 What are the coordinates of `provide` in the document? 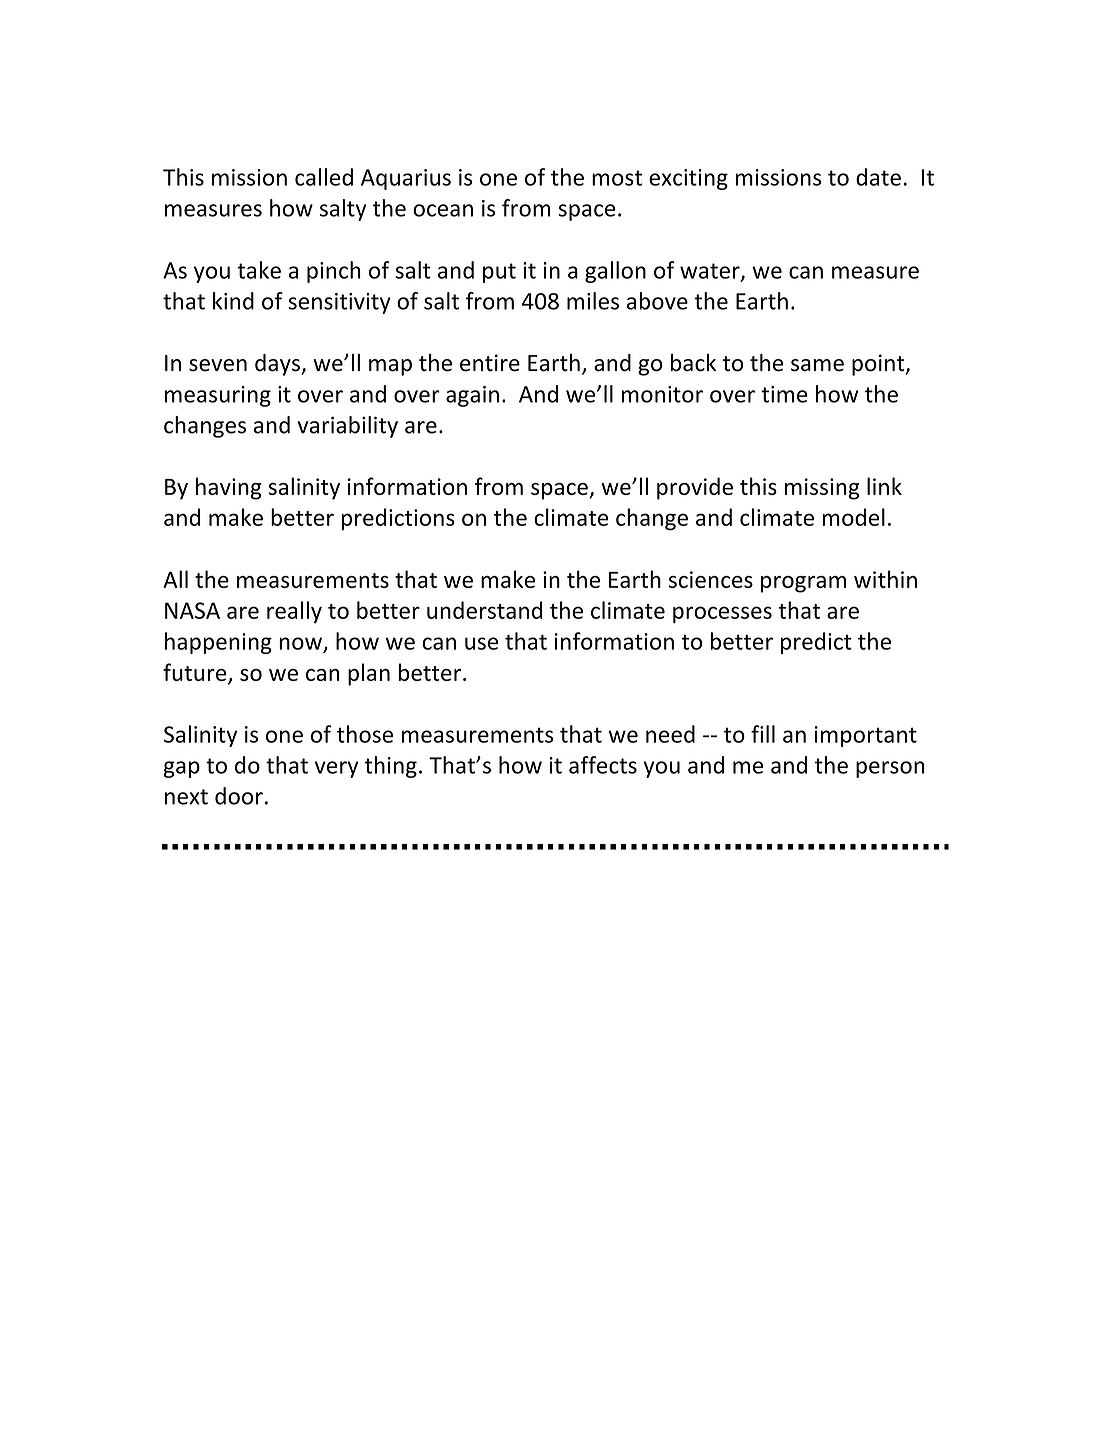 It's located at (695, 488).
